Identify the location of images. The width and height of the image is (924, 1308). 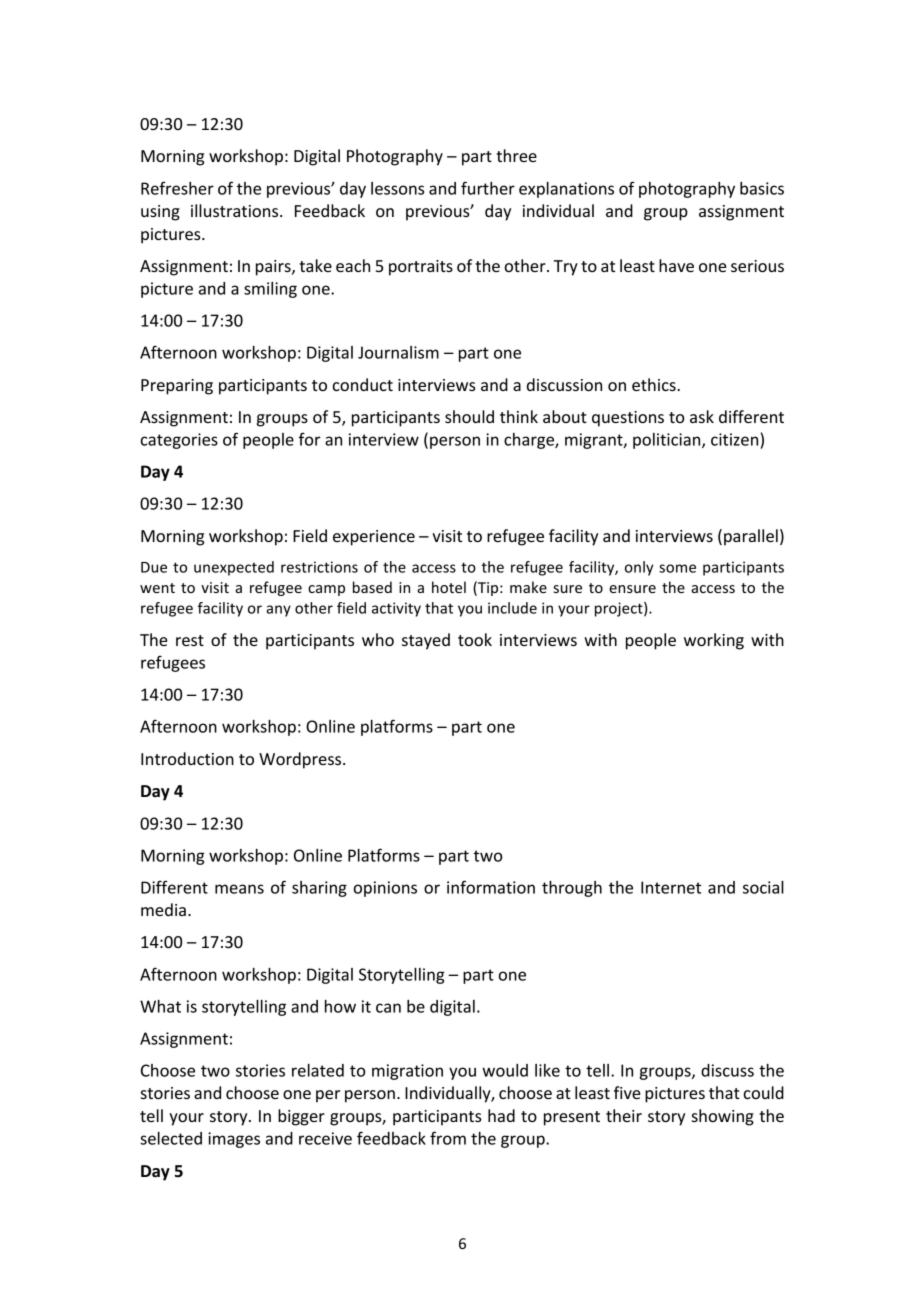
(234, 1140).
